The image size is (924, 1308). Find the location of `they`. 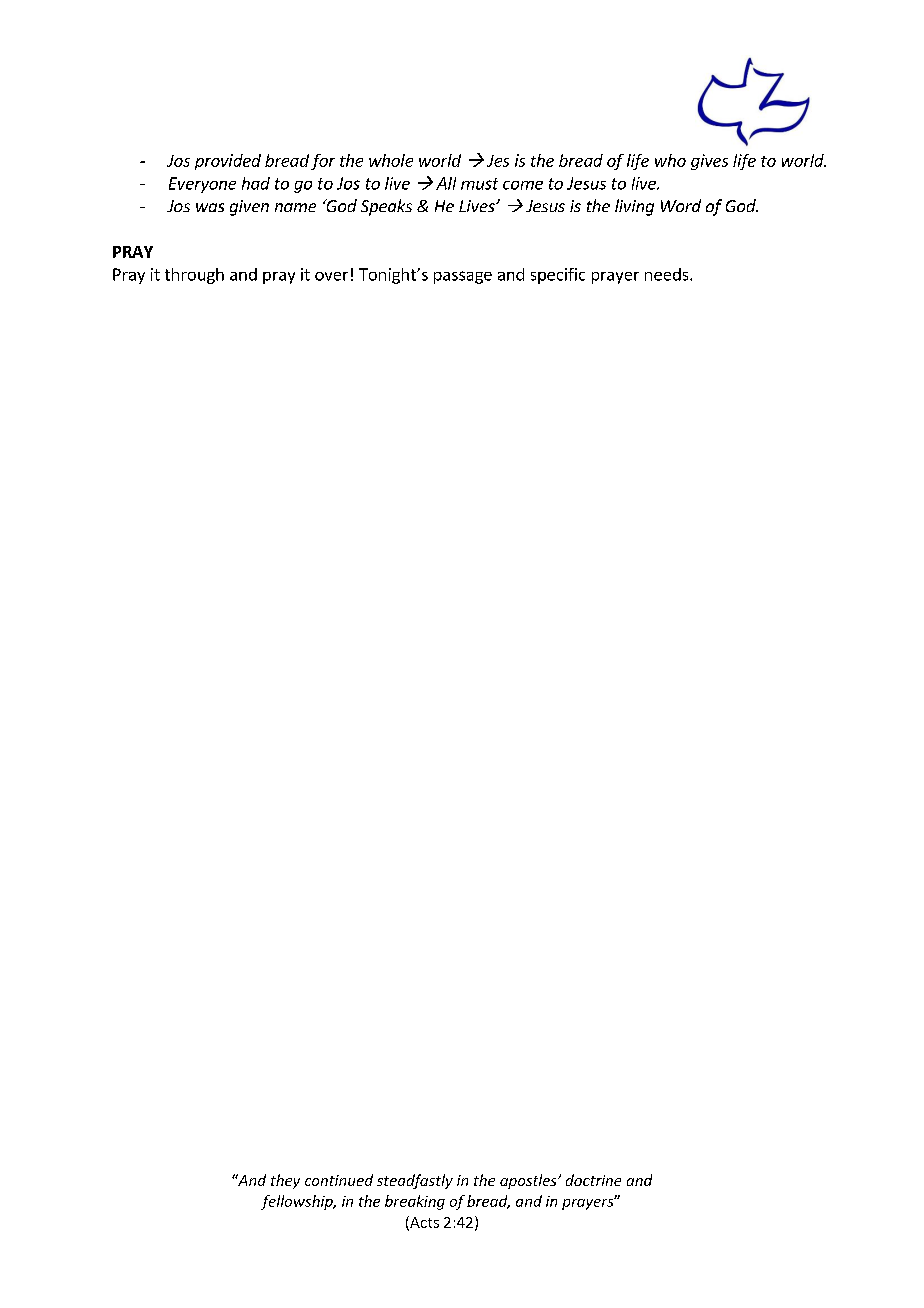

they is located at coordinates (285, 1181).
